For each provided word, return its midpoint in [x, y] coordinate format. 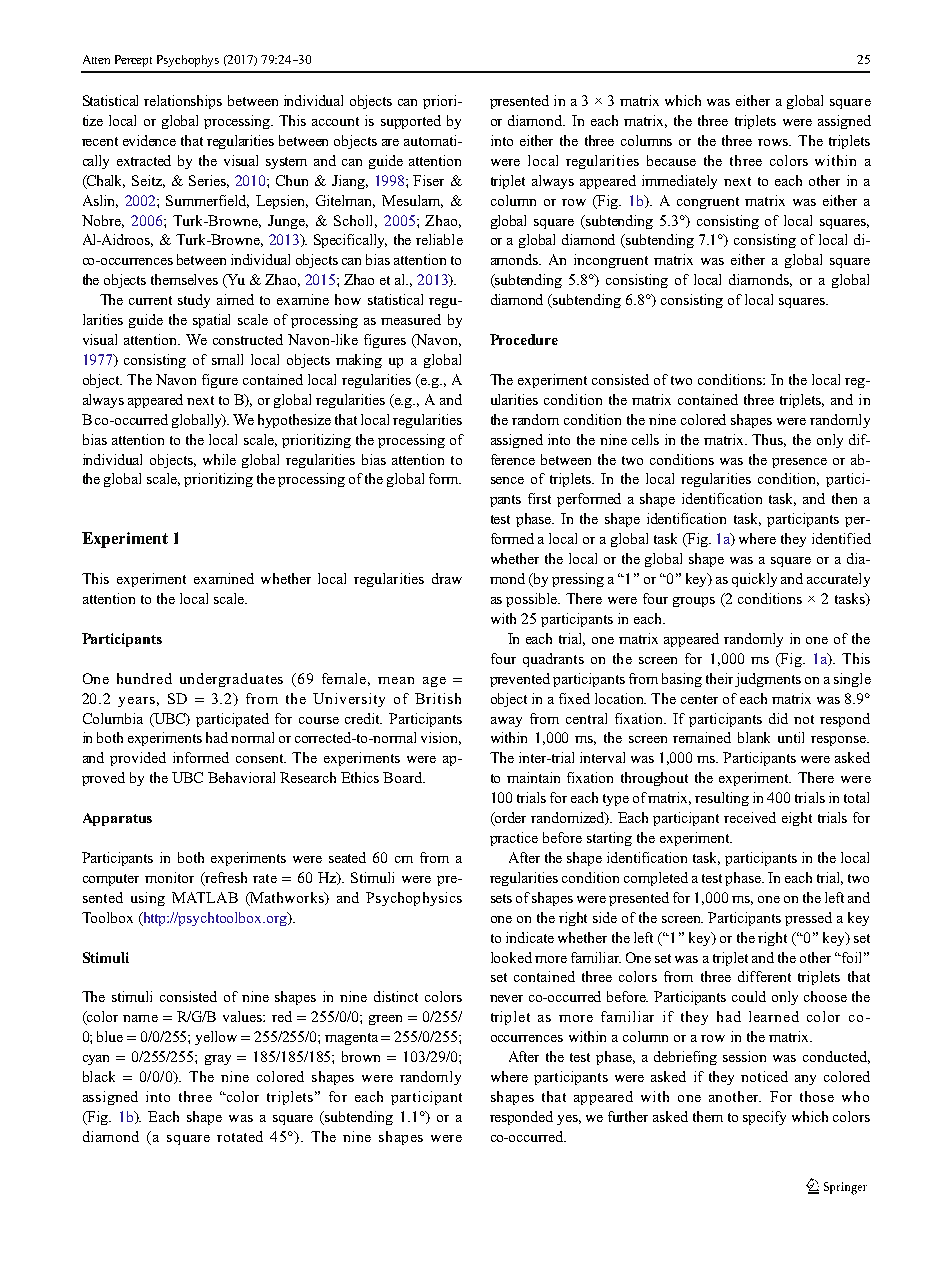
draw [447, 578]
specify [764, 1118]
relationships [183, 102]
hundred [144, 678]
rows [774, 142]
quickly [754, 580]
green [385, 1020]
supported [411, 122]
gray [218, 1060]
